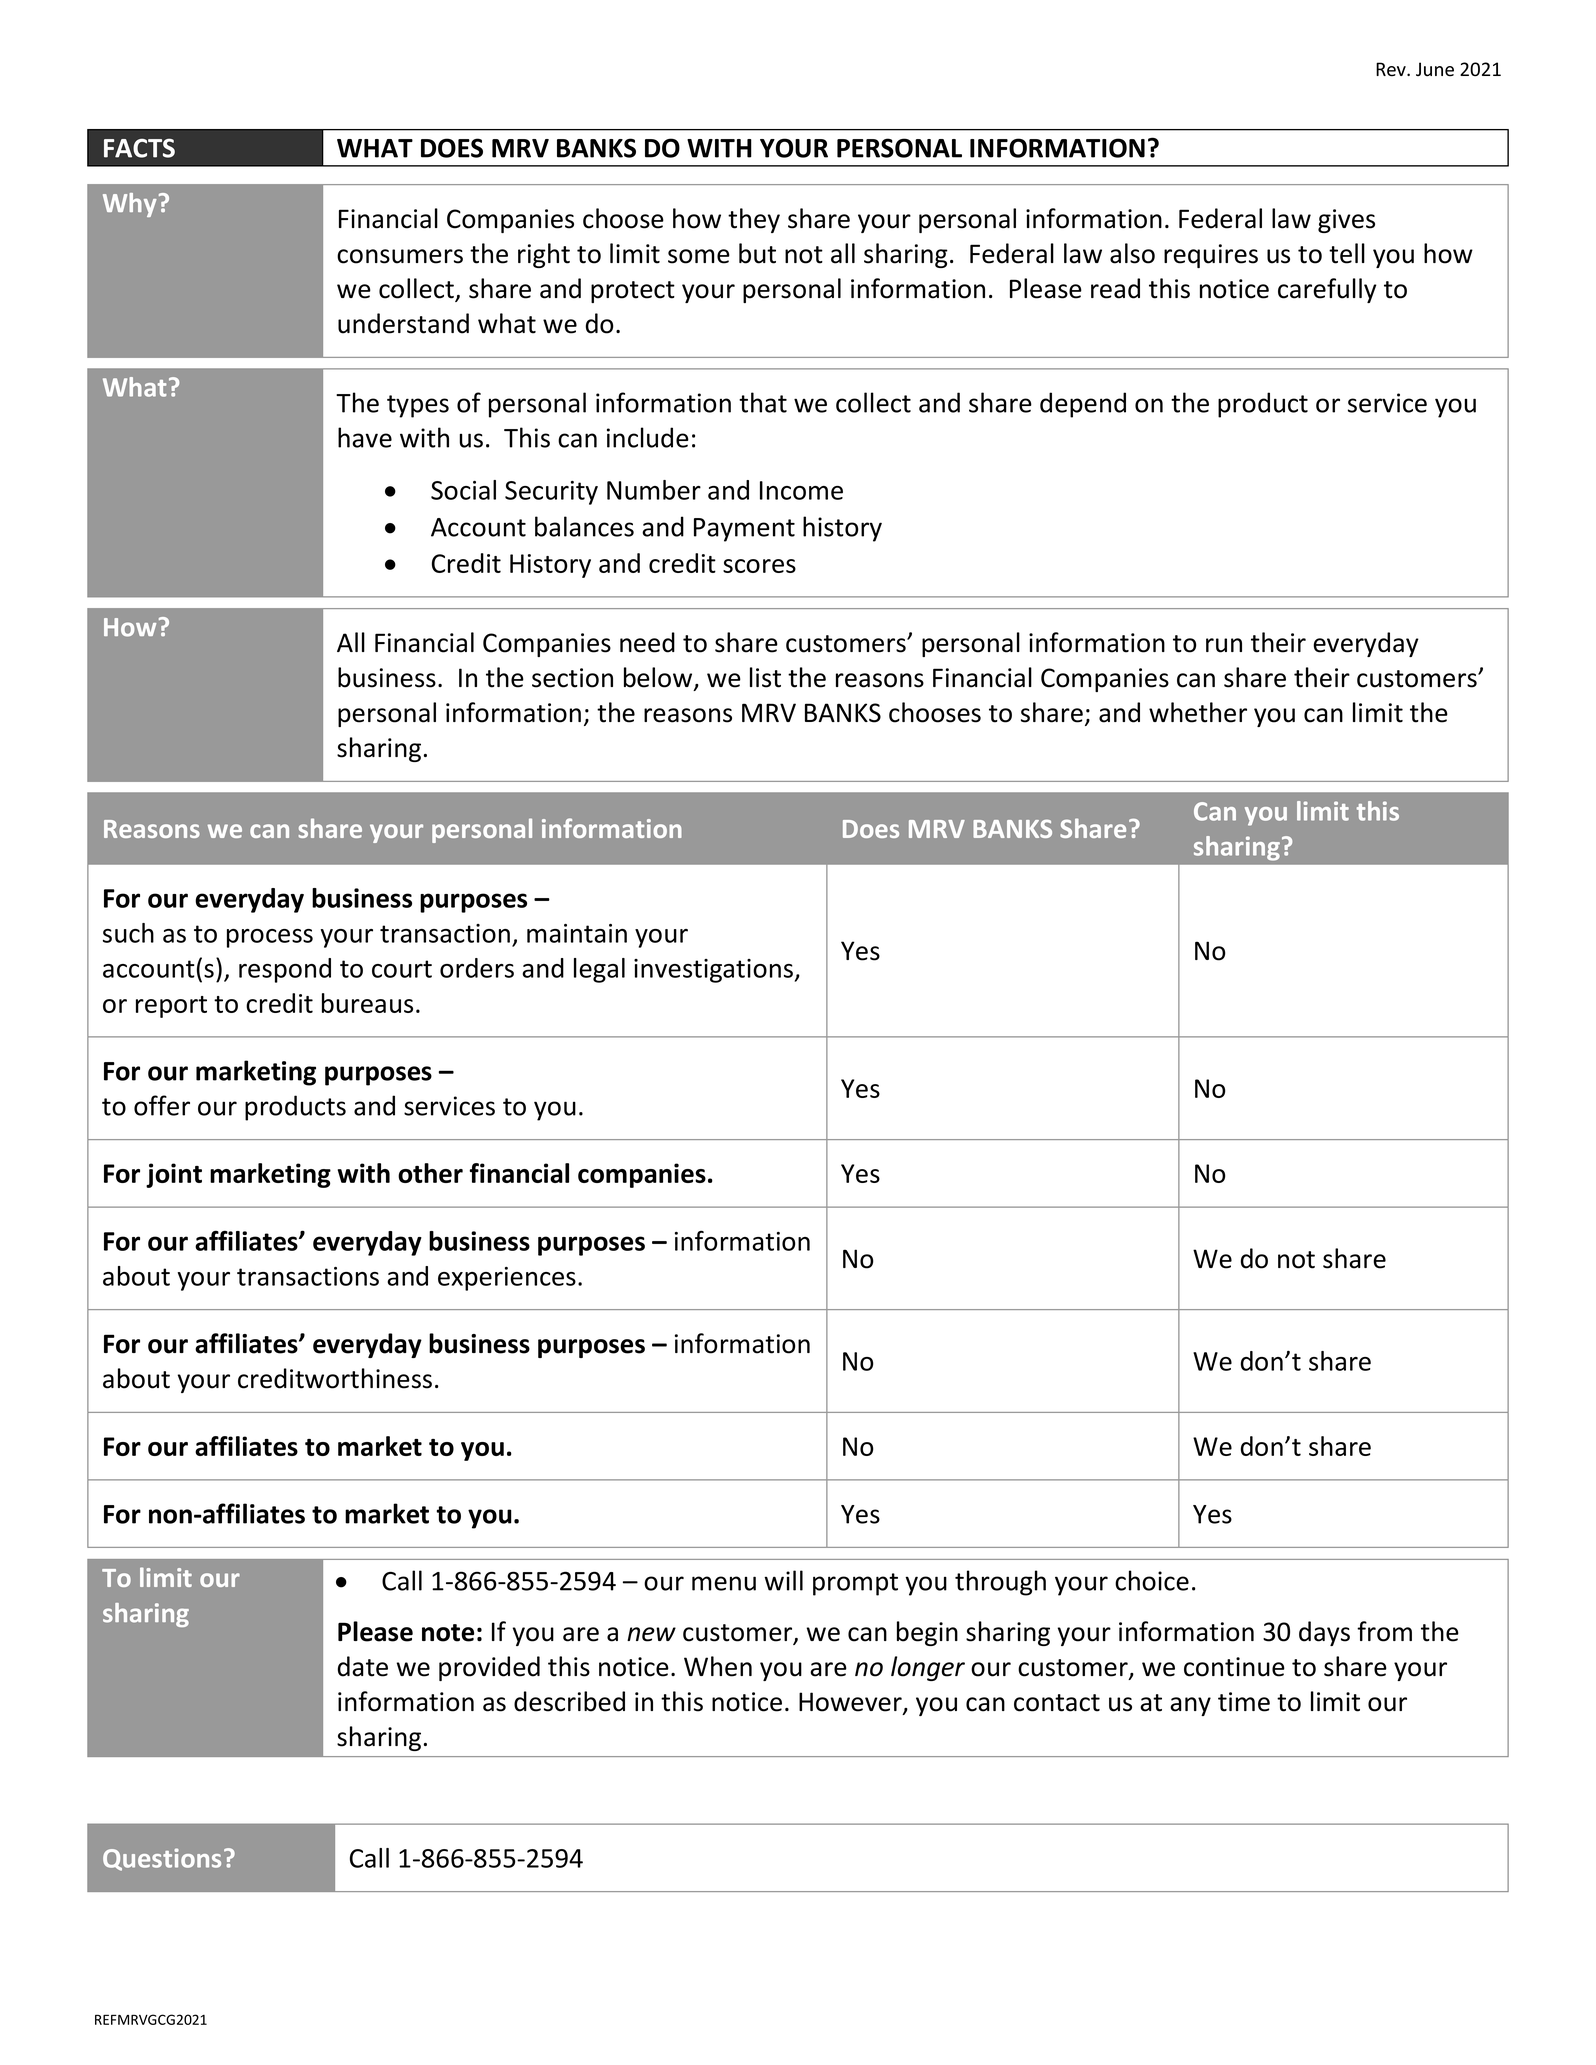 This page has width=1596, height=2065. What do you see at coordinates (1392, 69) in the page?
I see `Rev` at bounding box center [1392, 69].
